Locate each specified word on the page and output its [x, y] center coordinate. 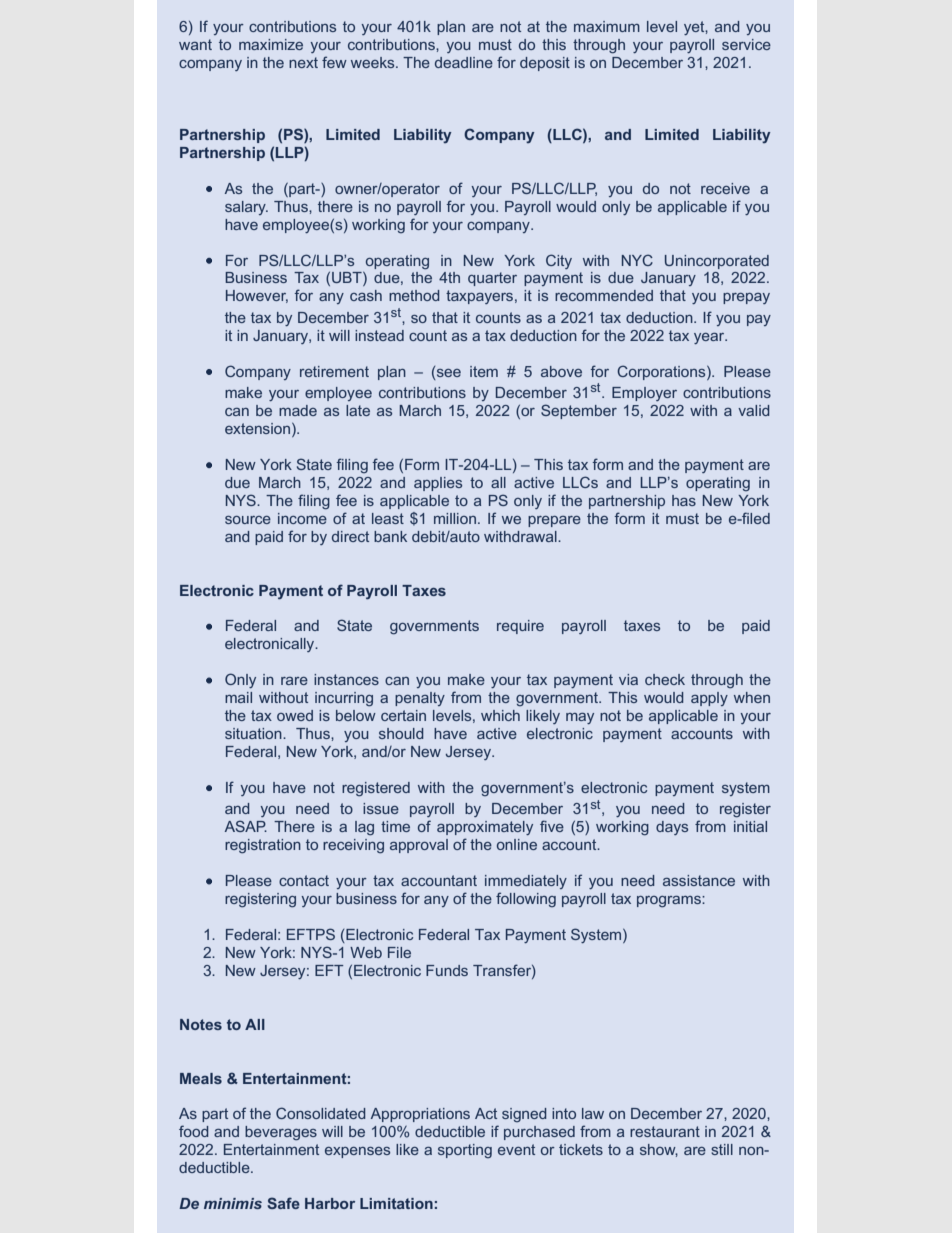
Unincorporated [717, 262]
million [455, 518]
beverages [281, 1133]
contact [304, 880]
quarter [492, 279]
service [746, 44]
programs [670, 902]
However [257, 296]
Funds [447, 970]
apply [709, 699]
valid [754, 410]
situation [254, 733]
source [248, 520]
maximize [271, 44]
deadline [464, 62]
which [500, 715]
